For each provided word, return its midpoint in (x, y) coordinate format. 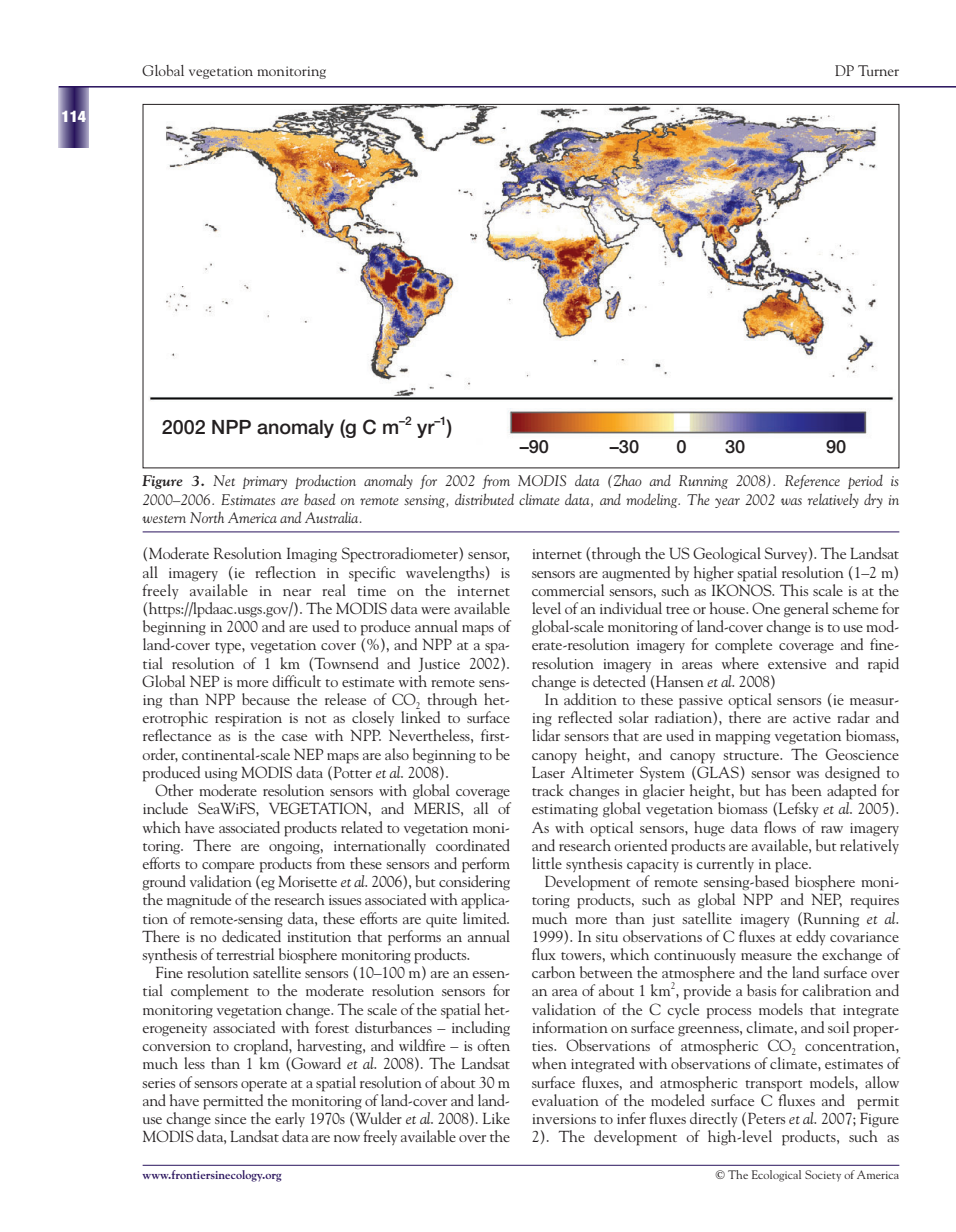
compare (228, 867)
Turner (878, 70)
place (792, 865)
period (865, 482)
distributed (484, 499)
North (207, 517)
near (297, 592)
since (230, 1119)
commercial (568, 590)
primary (265, 482)
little (547, 863)
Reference (812, 482)
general (806, 610)
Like (496, 1118)
